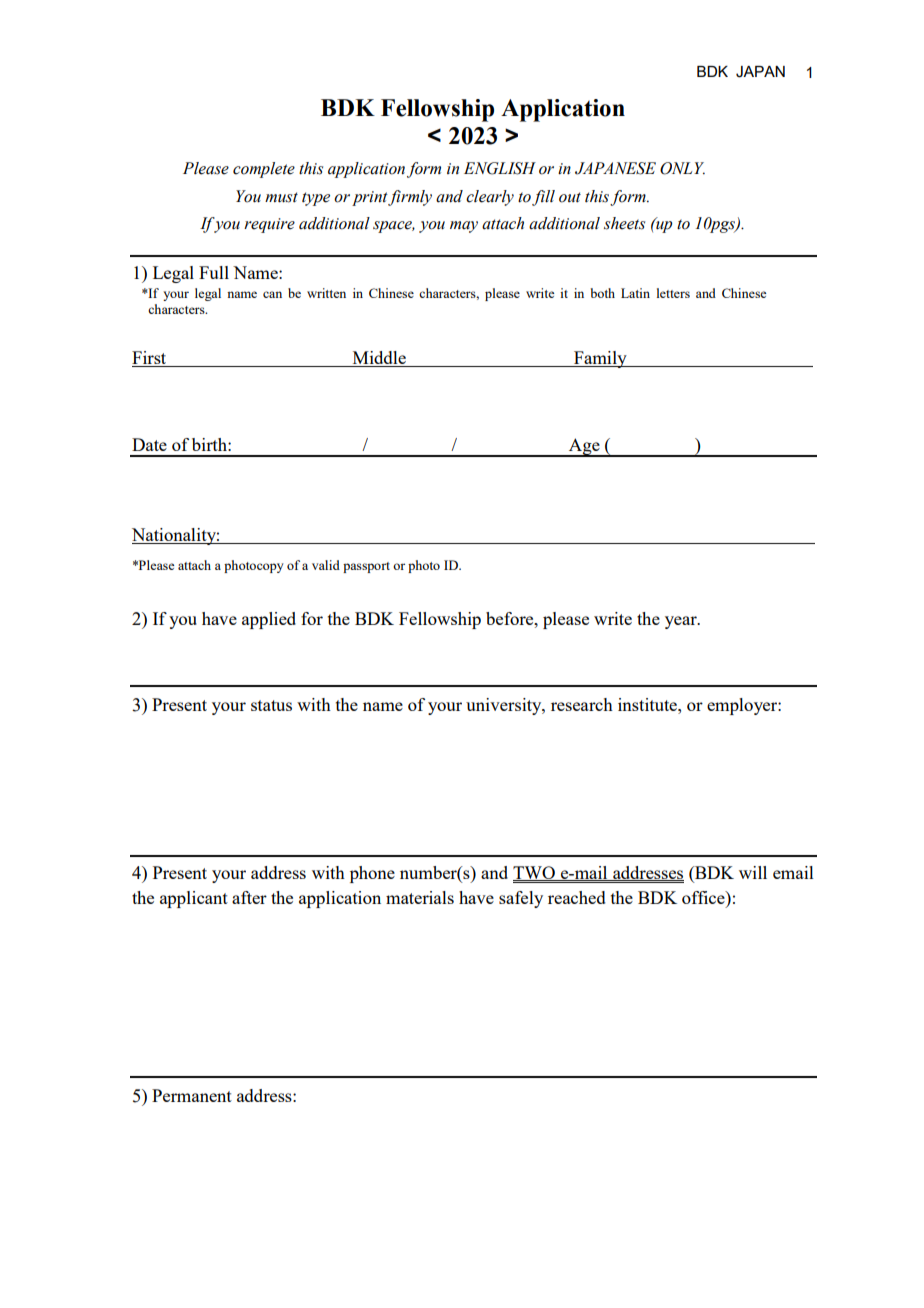  What do you see at coordinates (149, 444) in the page?
I see `Date` at bounding box center [149, 444].
